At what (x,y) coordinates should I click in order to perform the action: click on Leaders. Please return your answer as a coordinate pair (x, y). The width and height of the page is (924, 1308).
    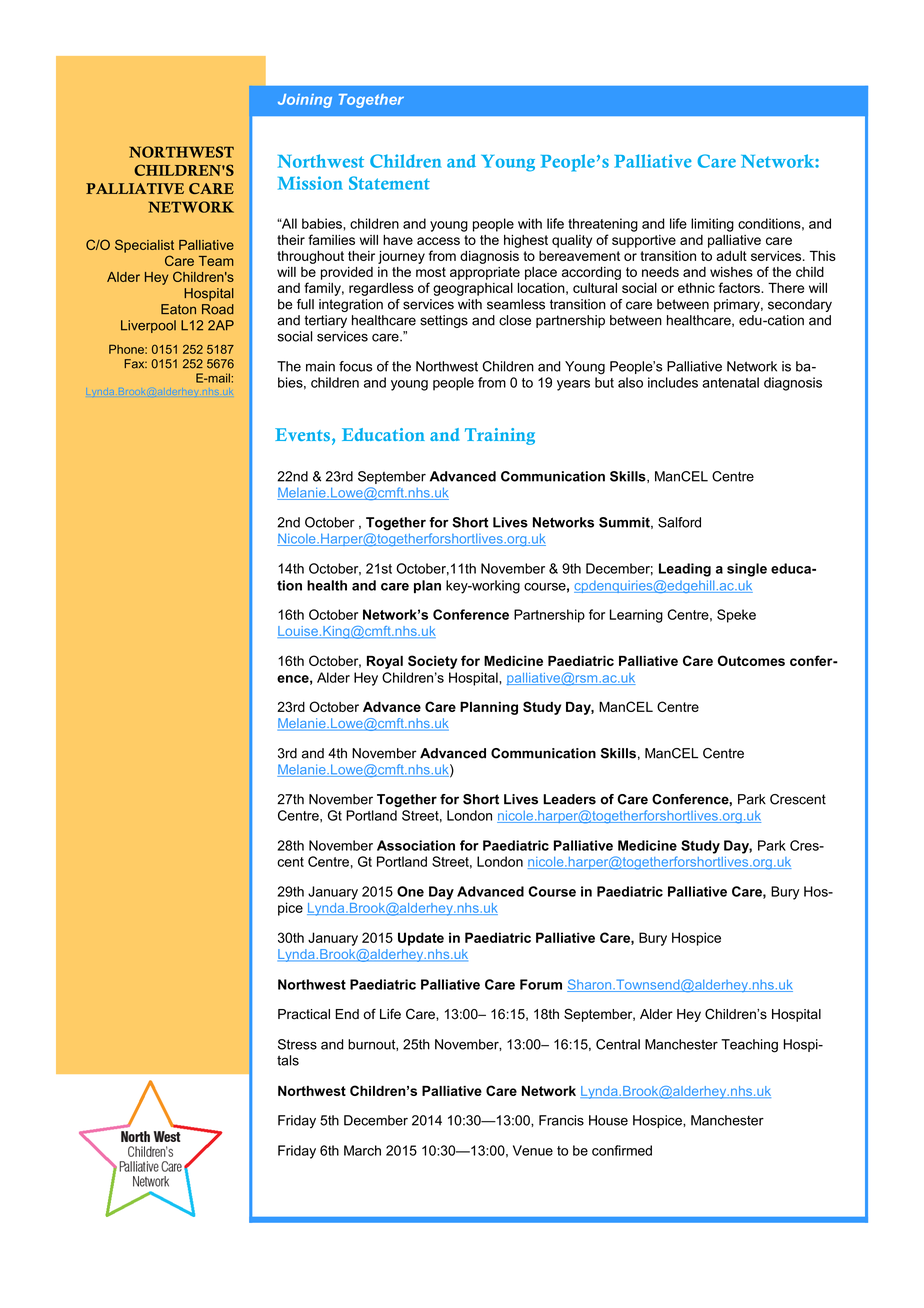
    Looking at the image, I should click on (569, 799).
